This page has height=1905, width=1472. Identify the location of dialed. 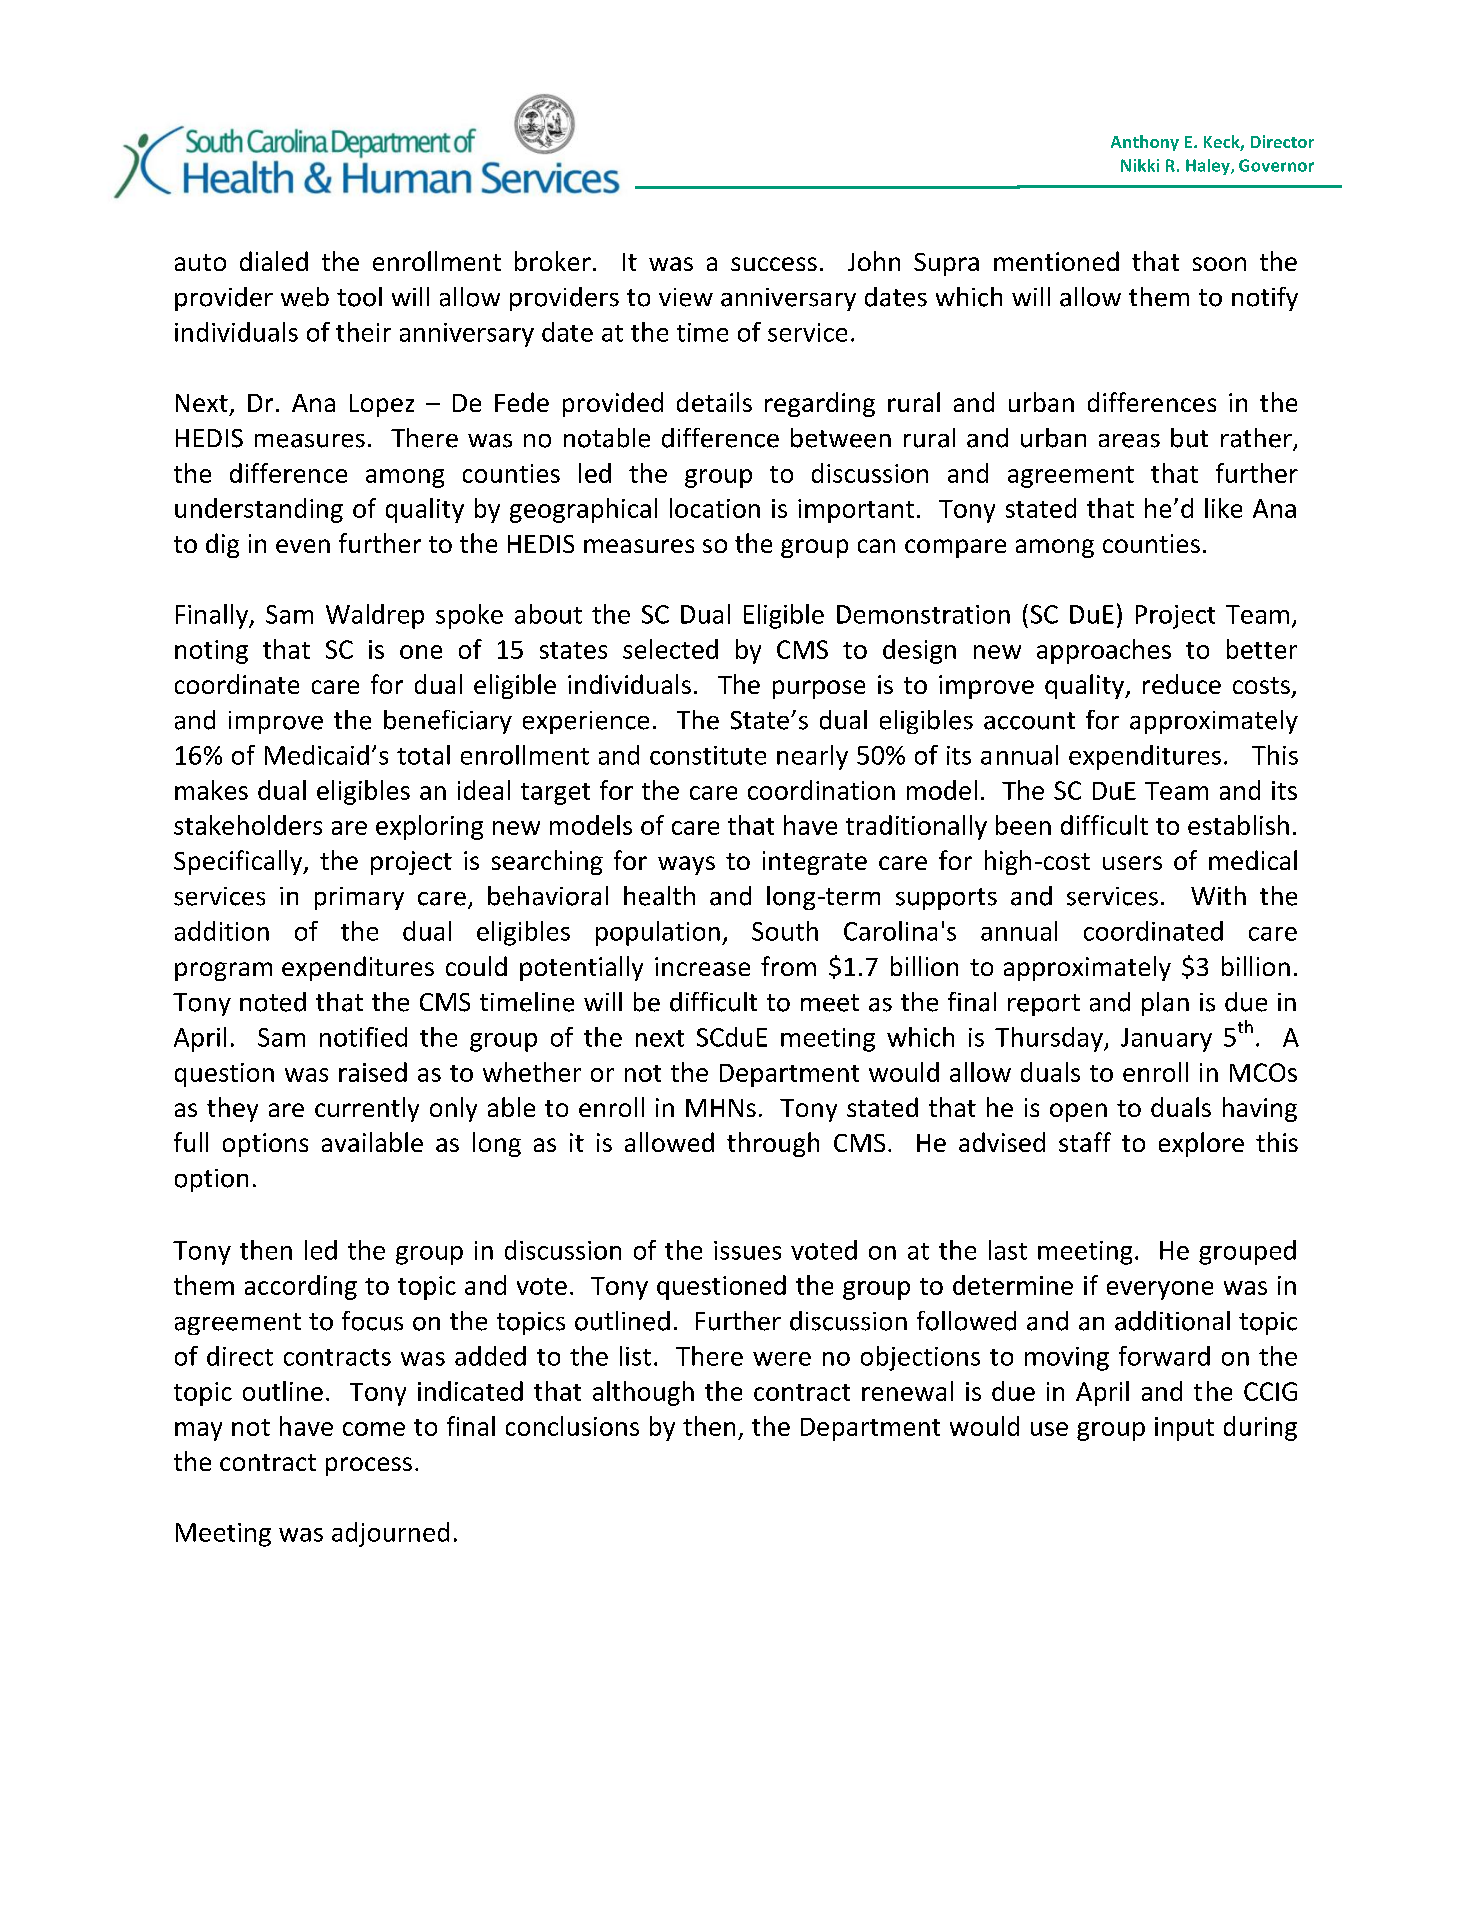
(274, 261).
